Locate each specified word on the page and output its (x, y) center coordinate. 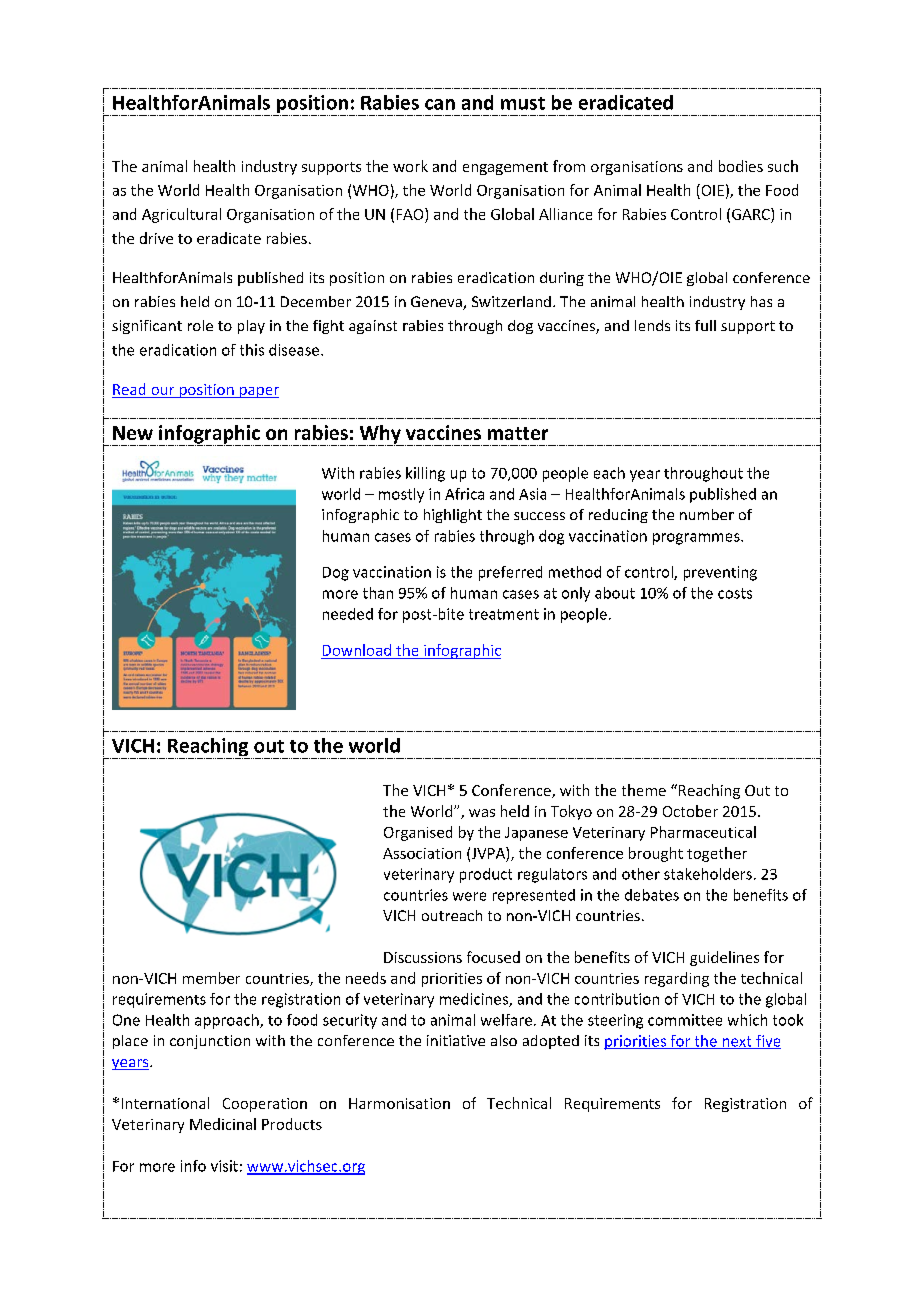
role (200, 325)
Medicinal (223, 1124)
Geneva (437, 303)
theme (644, 790)
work (410, 166)
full (705, 325)
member (211, 978)
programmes (697, 539)
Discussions (423, 957)
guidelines (724, 958)
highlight (453, 516)
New (133, 433)
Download (357, 650)
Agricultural (181, 215)
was (482, 813)
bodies (741, 166)
